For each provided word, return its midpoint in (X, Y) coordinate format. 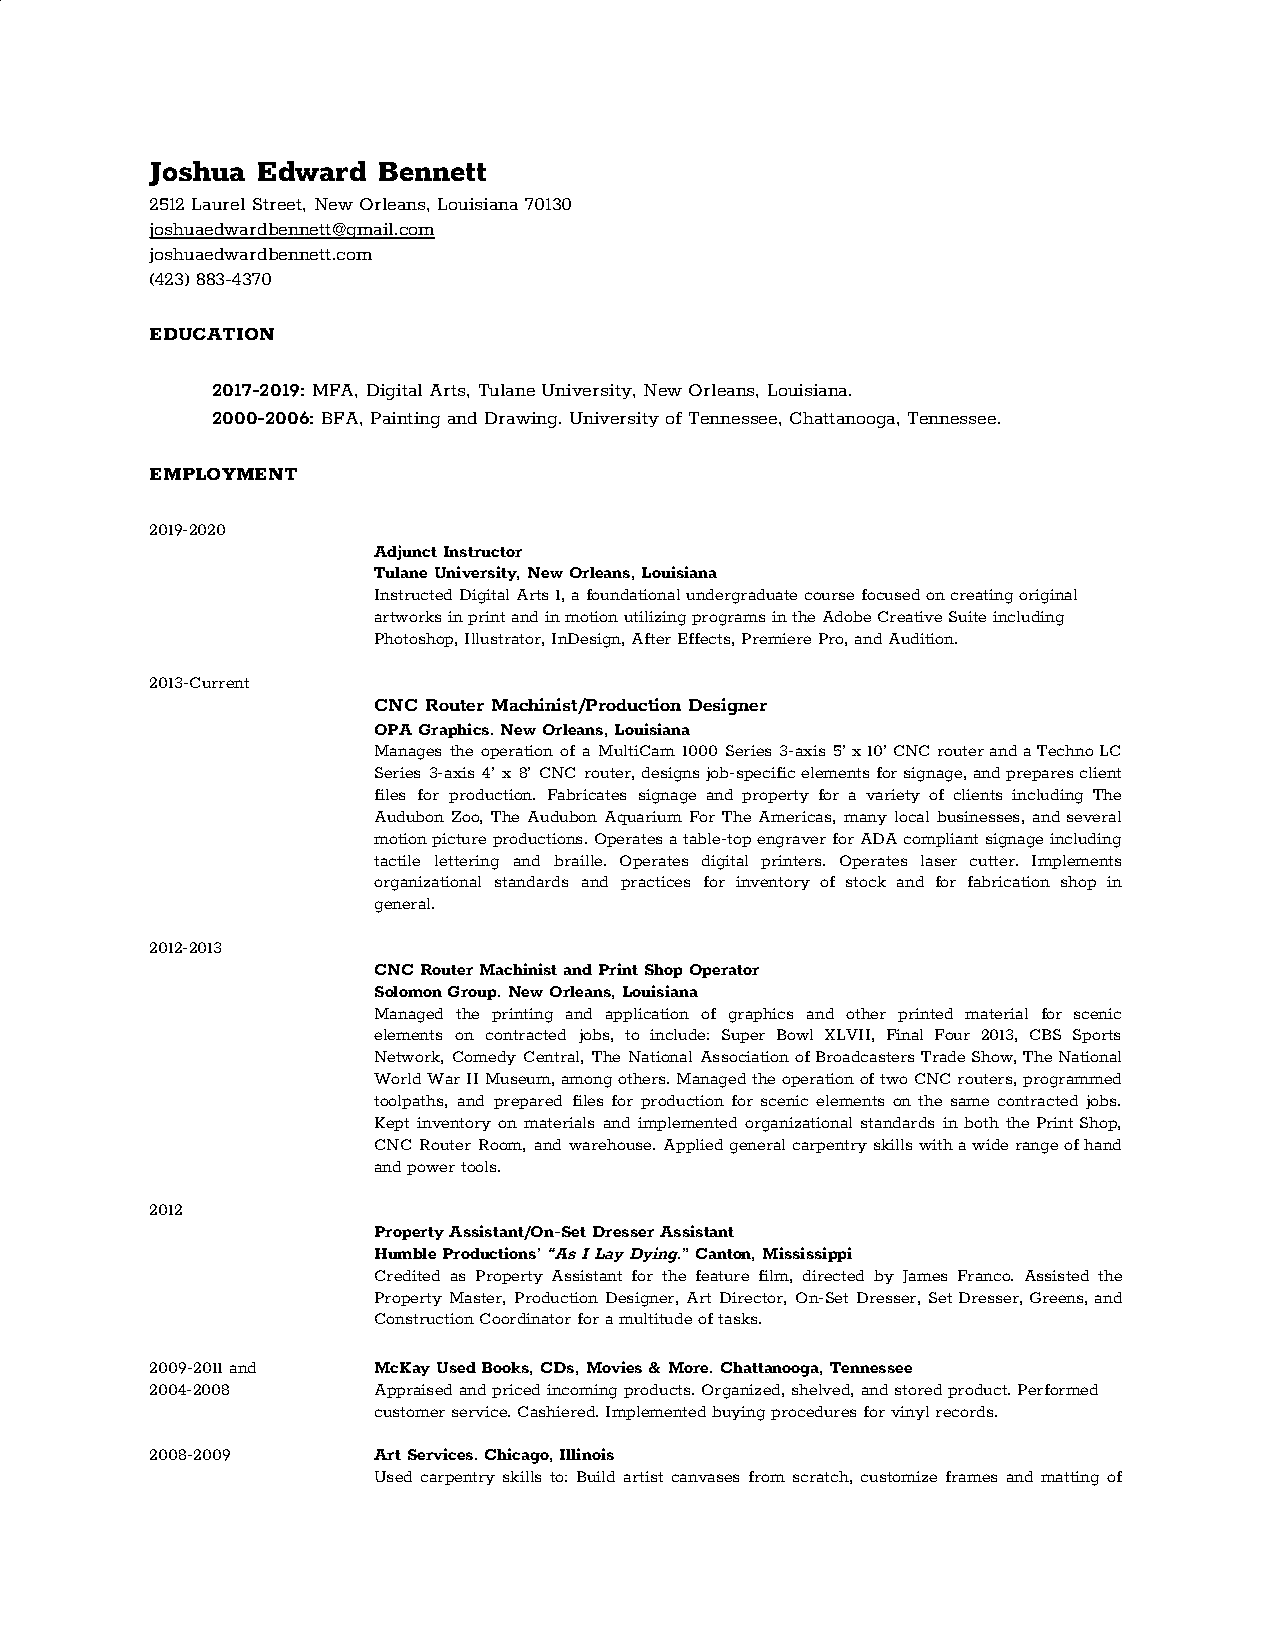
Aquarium (643, 818)
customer (410, 1412)
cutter (993, 861)
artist (643, 1476)
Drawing (523, 420)
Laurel (218, 204)
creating (982, 596)
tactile (397, 860)
